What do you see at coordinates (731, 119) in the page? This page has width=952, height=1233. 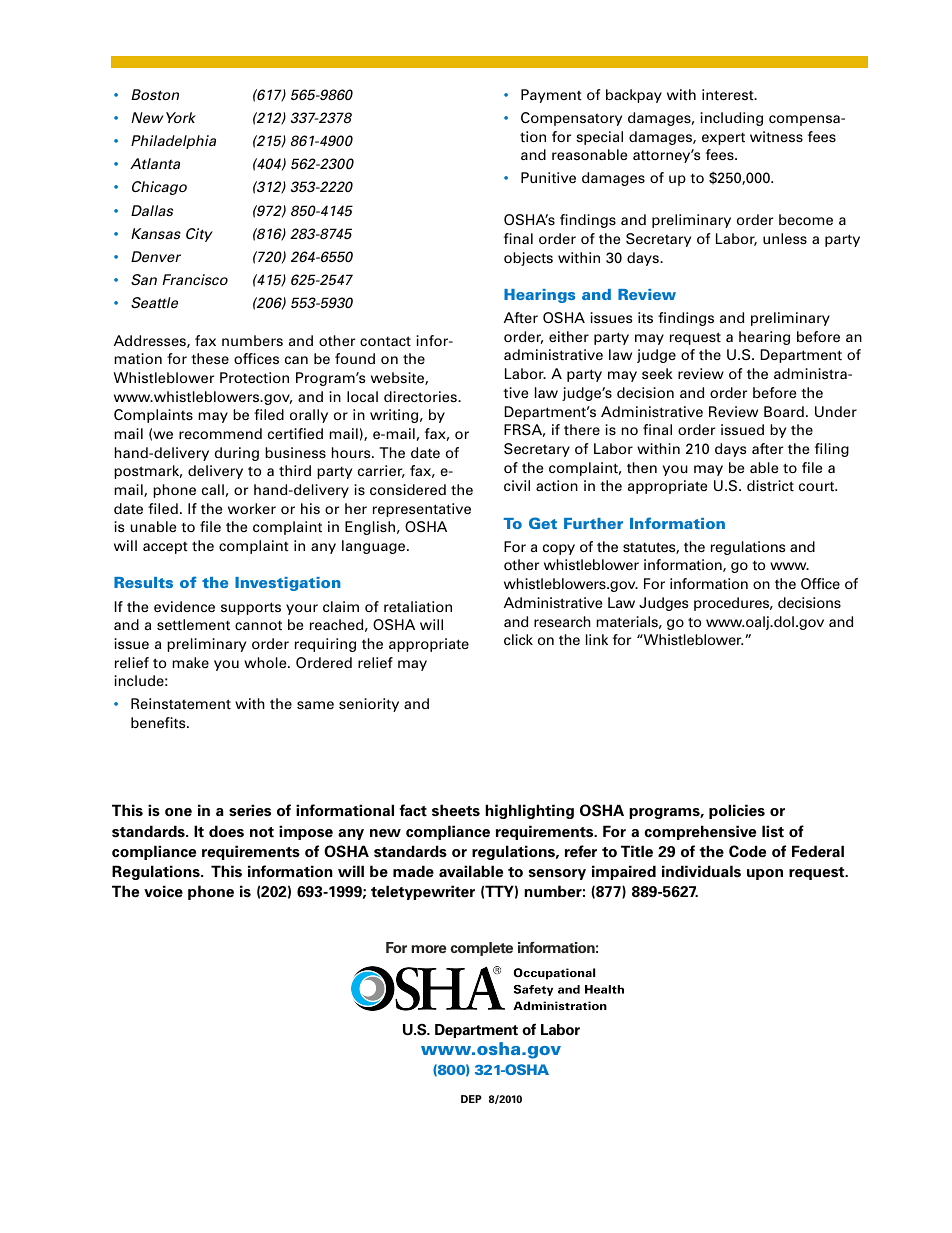 I see `including` at bounding box center [731, 119].
